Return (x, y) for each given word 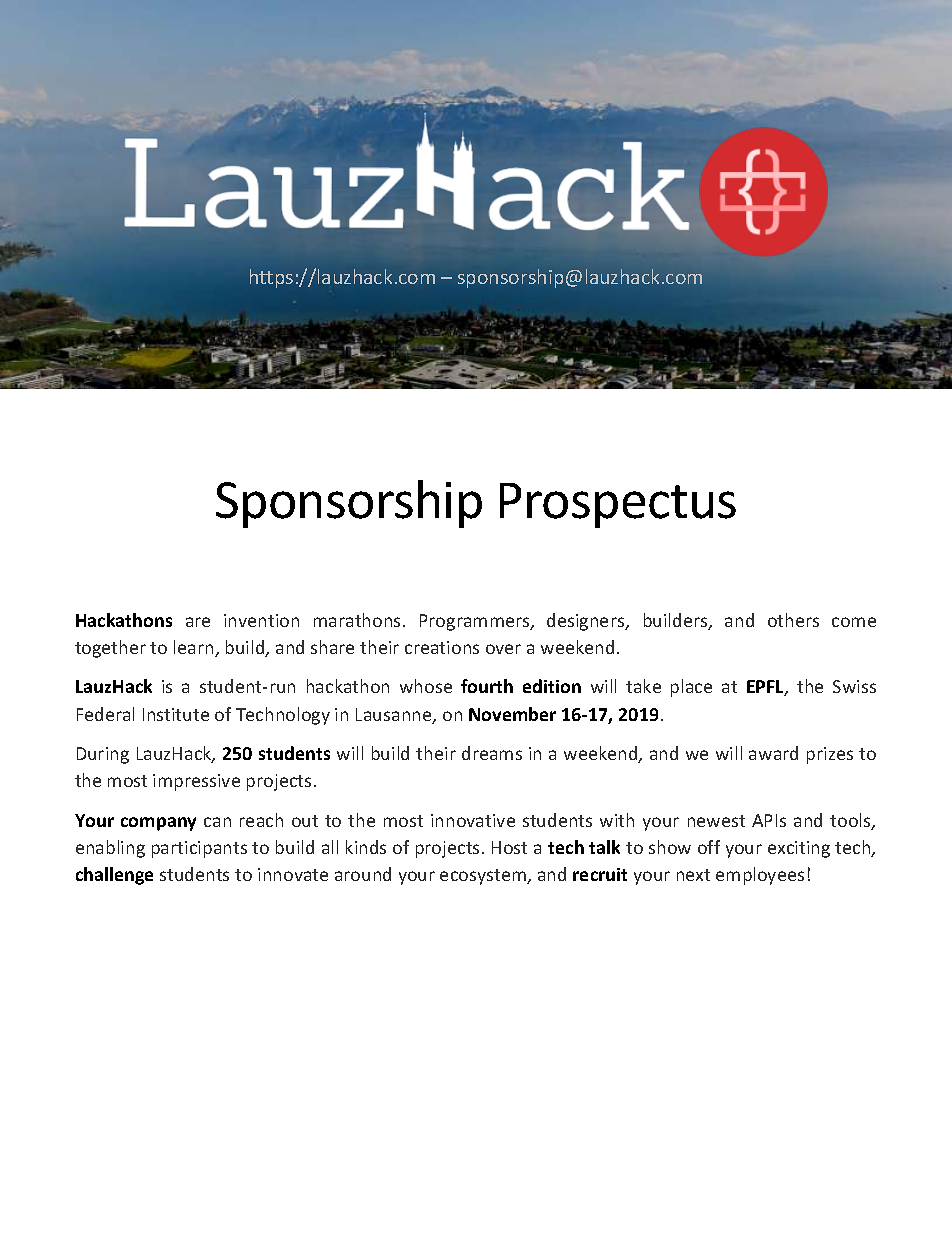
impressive (196, 782)
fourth (487, 686)
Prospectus (618, 505)
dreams (492, 753)
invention (261, 620)
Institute (176, 714)
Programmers (476, 622)
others (793, 620)
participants (199, 849)
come (854, 622)
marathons (357, 620)
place (691, 688)
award (773, 753)
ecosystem (484, 877)
